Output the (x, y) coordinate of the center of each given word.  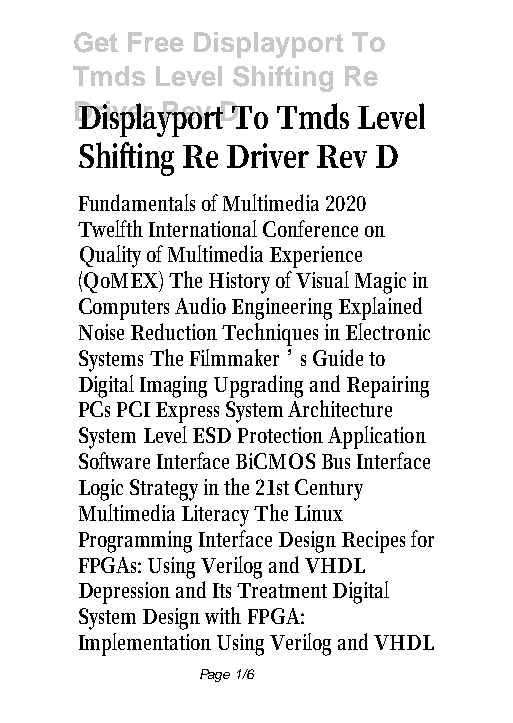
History (239, 283)
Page (215, 675)
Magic (380, 283)
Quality (110, 256)
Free (156, 42)
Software (114, 460)
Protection (280, 435)
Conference (310, 228)
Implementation (145, 644)
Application (377, 437)
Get (96, 42)
